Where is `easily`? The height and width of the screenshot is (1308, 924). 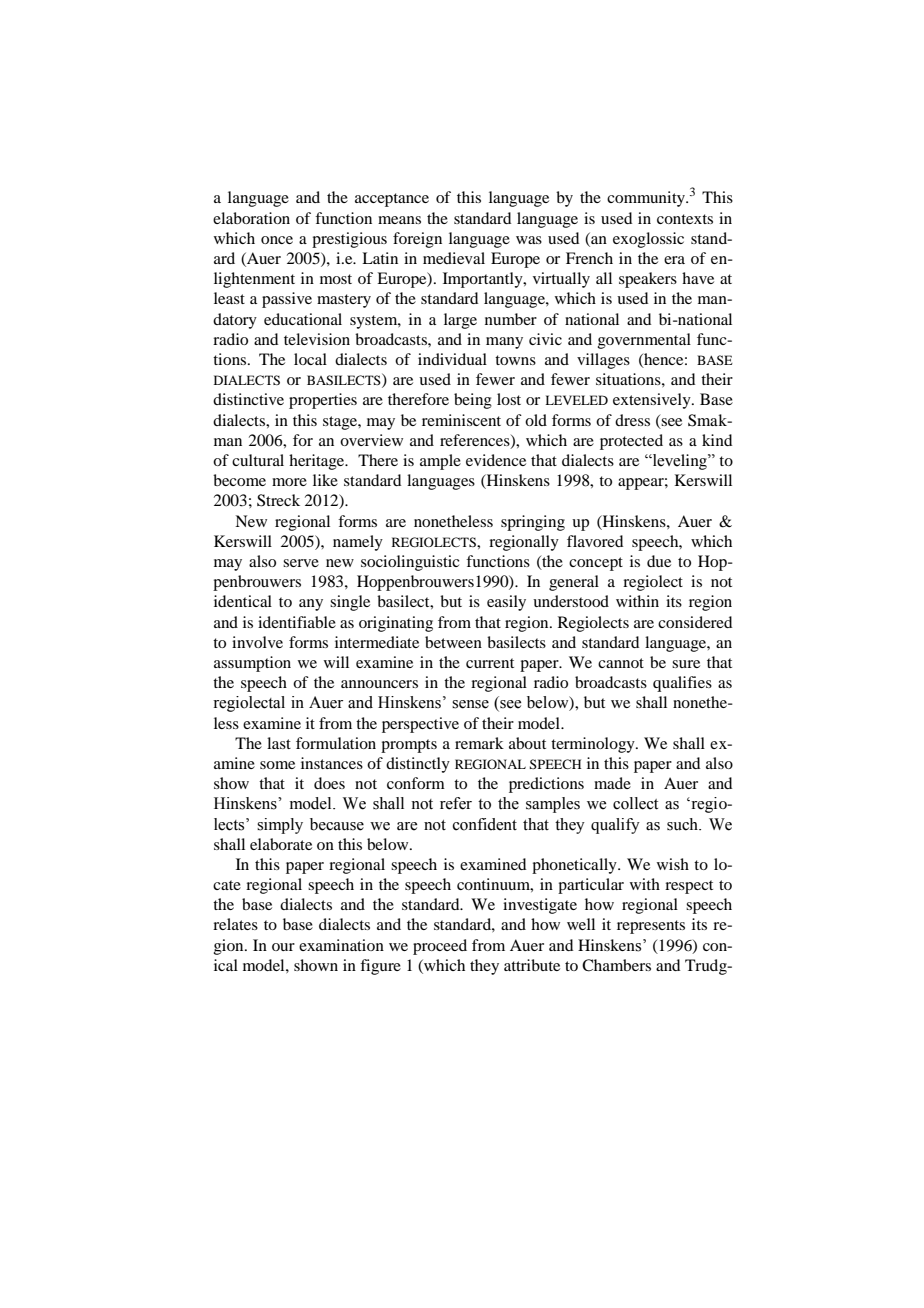 easily is located at coordinates (506, 603).
